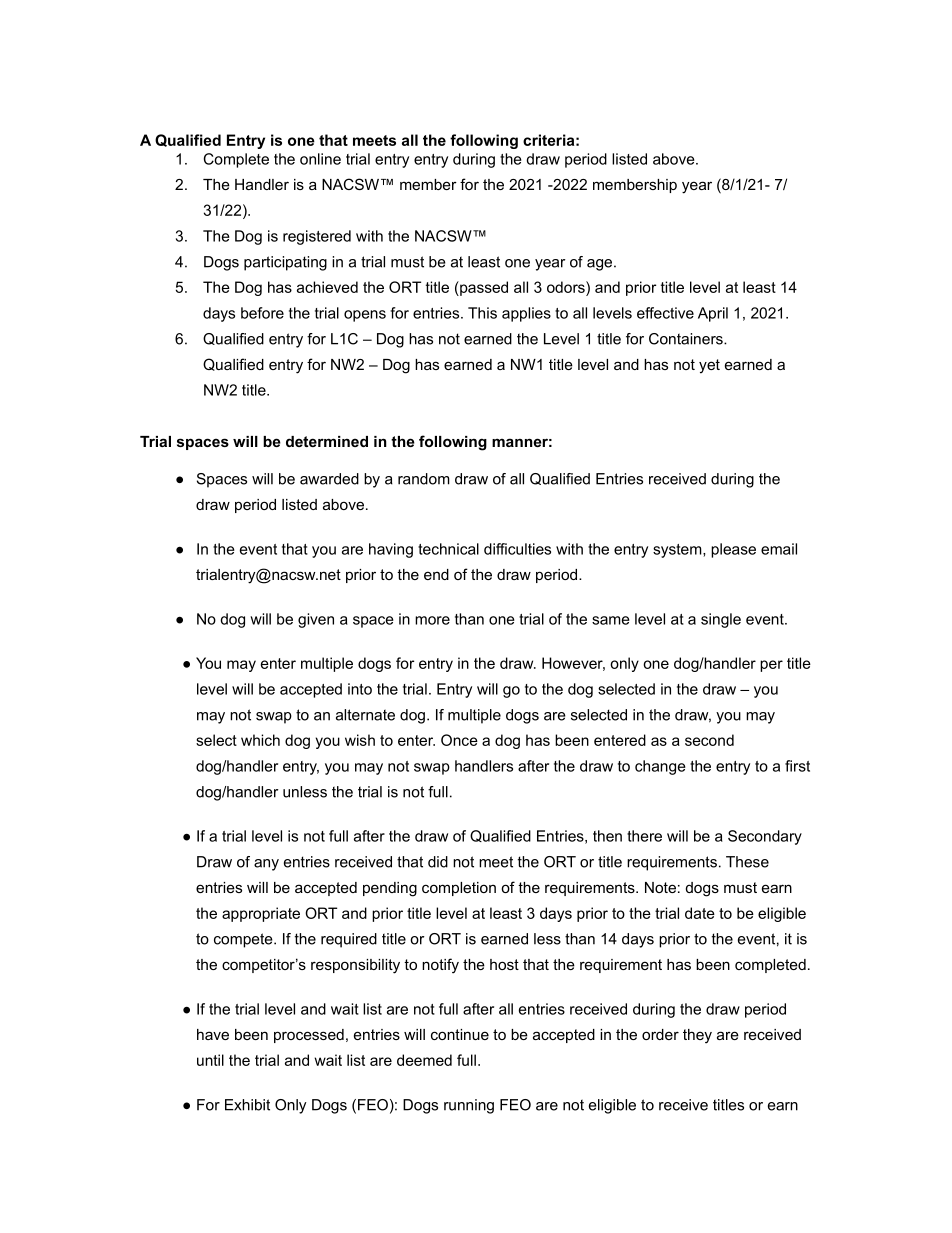 Image resolution: width=952 pixels, height=1233 pixels. Describe the element at coordinates (469, 1106) in the page. I see `running` at that location.
